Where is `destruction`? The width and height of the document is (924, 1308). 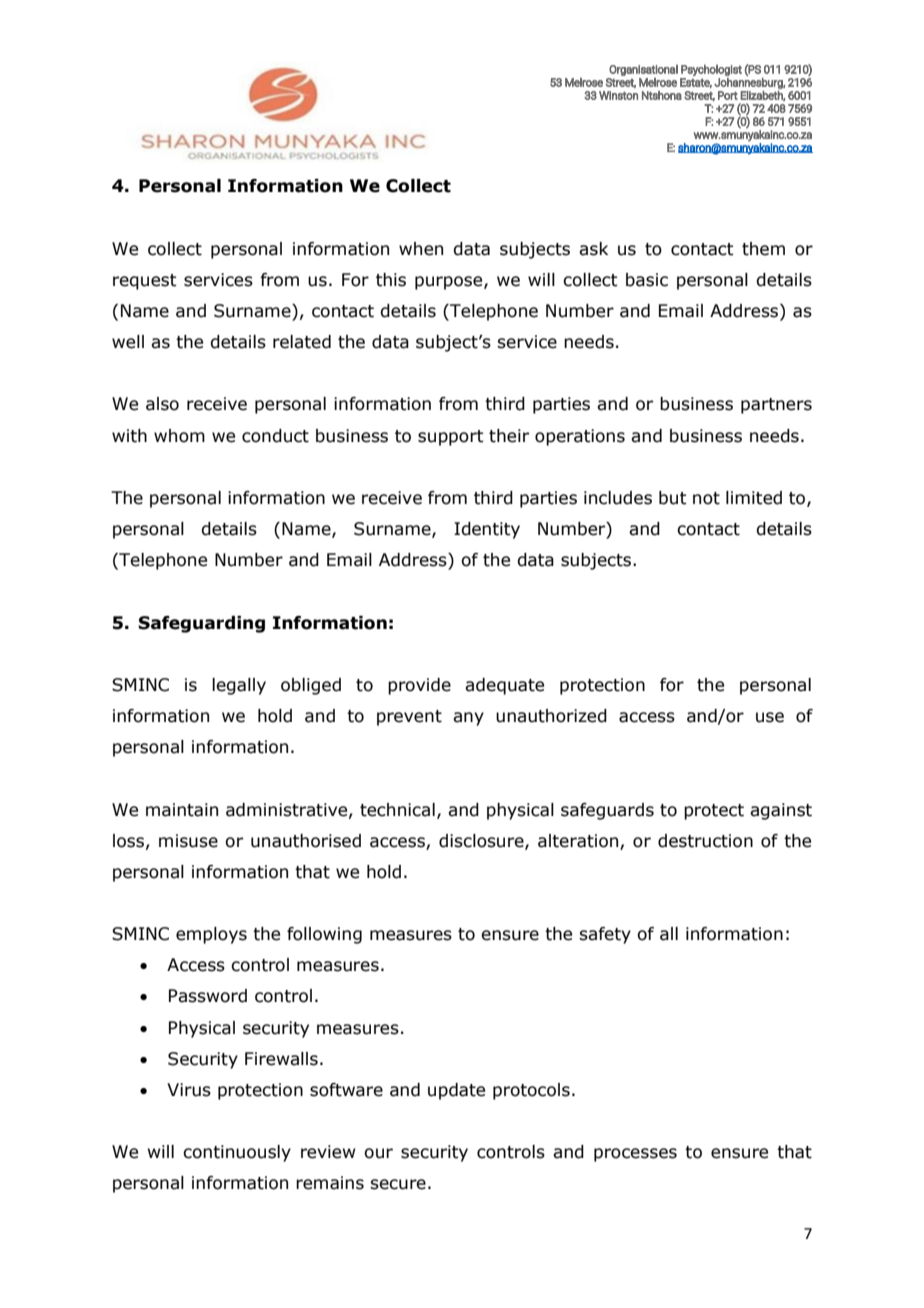 destruction is located at coordinates (705, 841).
